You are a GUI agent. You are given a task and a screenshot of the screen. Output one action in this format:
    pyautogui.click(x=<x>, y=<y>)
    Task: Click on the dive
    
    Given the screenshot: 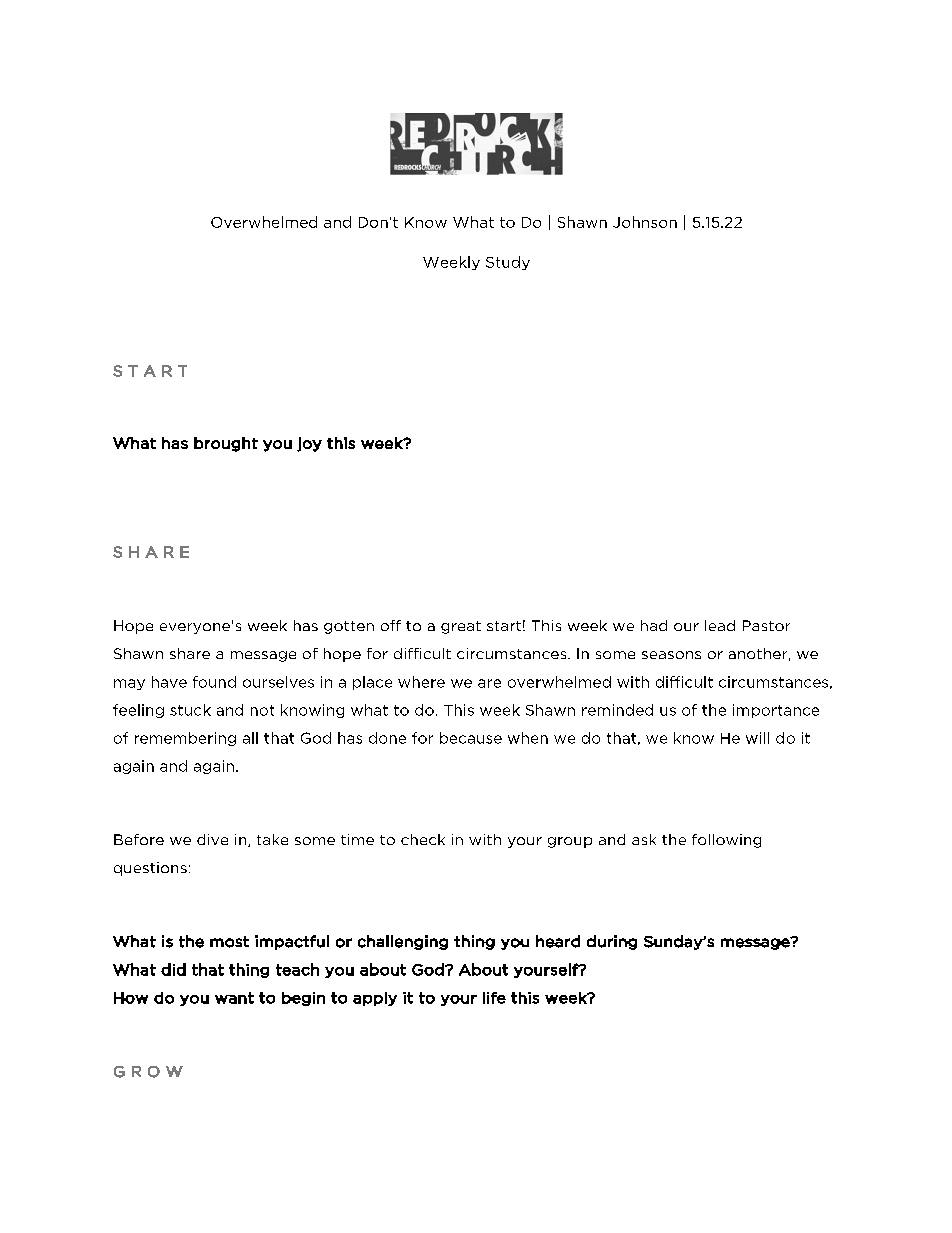 What is the action you would take?
    pyautogui.click(x=212, y=839)
